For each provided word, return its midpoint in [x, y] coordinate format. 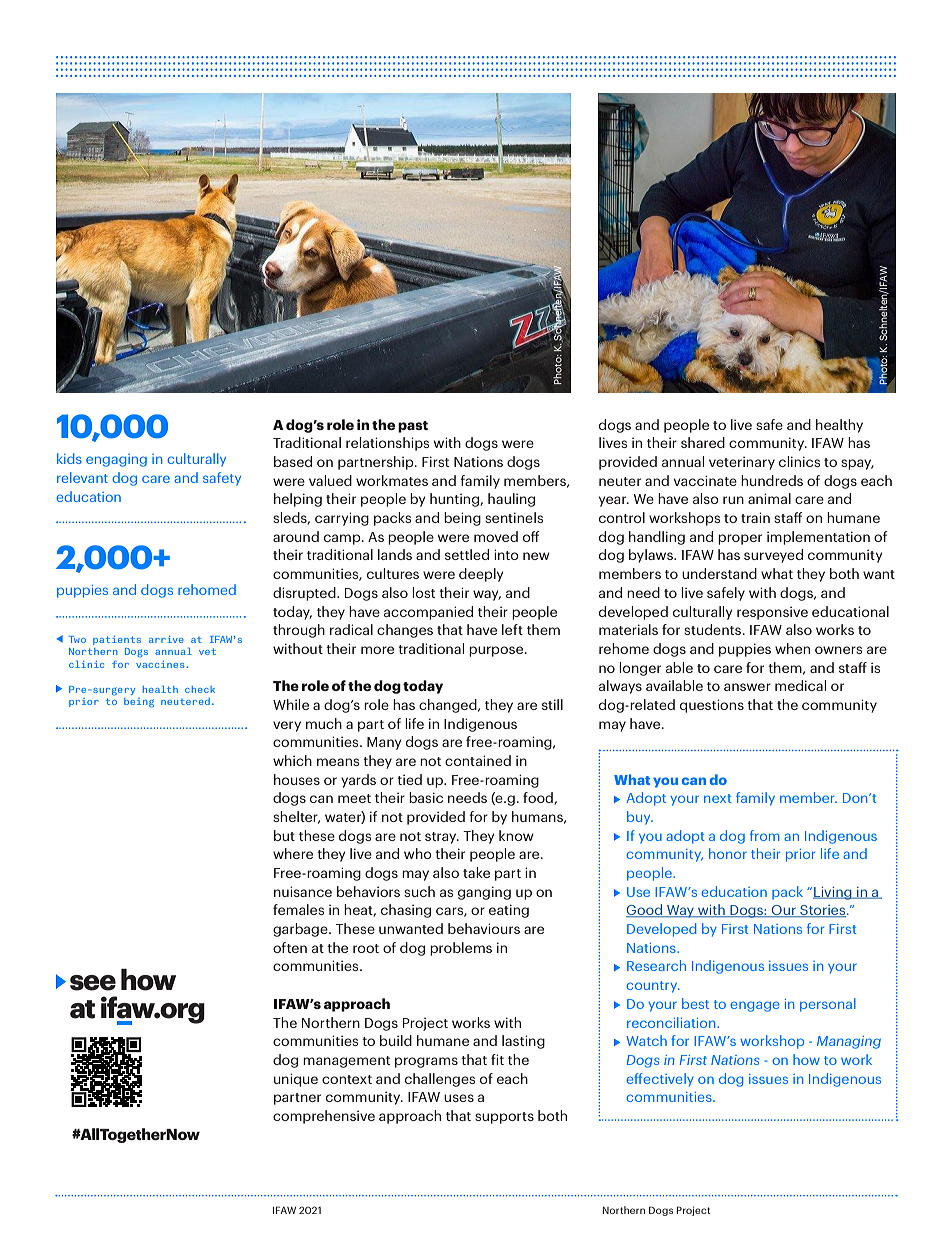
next [718, 798]
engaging [116, 460]
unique [296, 1080]
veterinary [742, 463]
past [413, 427]
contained [478, 760]
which [292, 760]
